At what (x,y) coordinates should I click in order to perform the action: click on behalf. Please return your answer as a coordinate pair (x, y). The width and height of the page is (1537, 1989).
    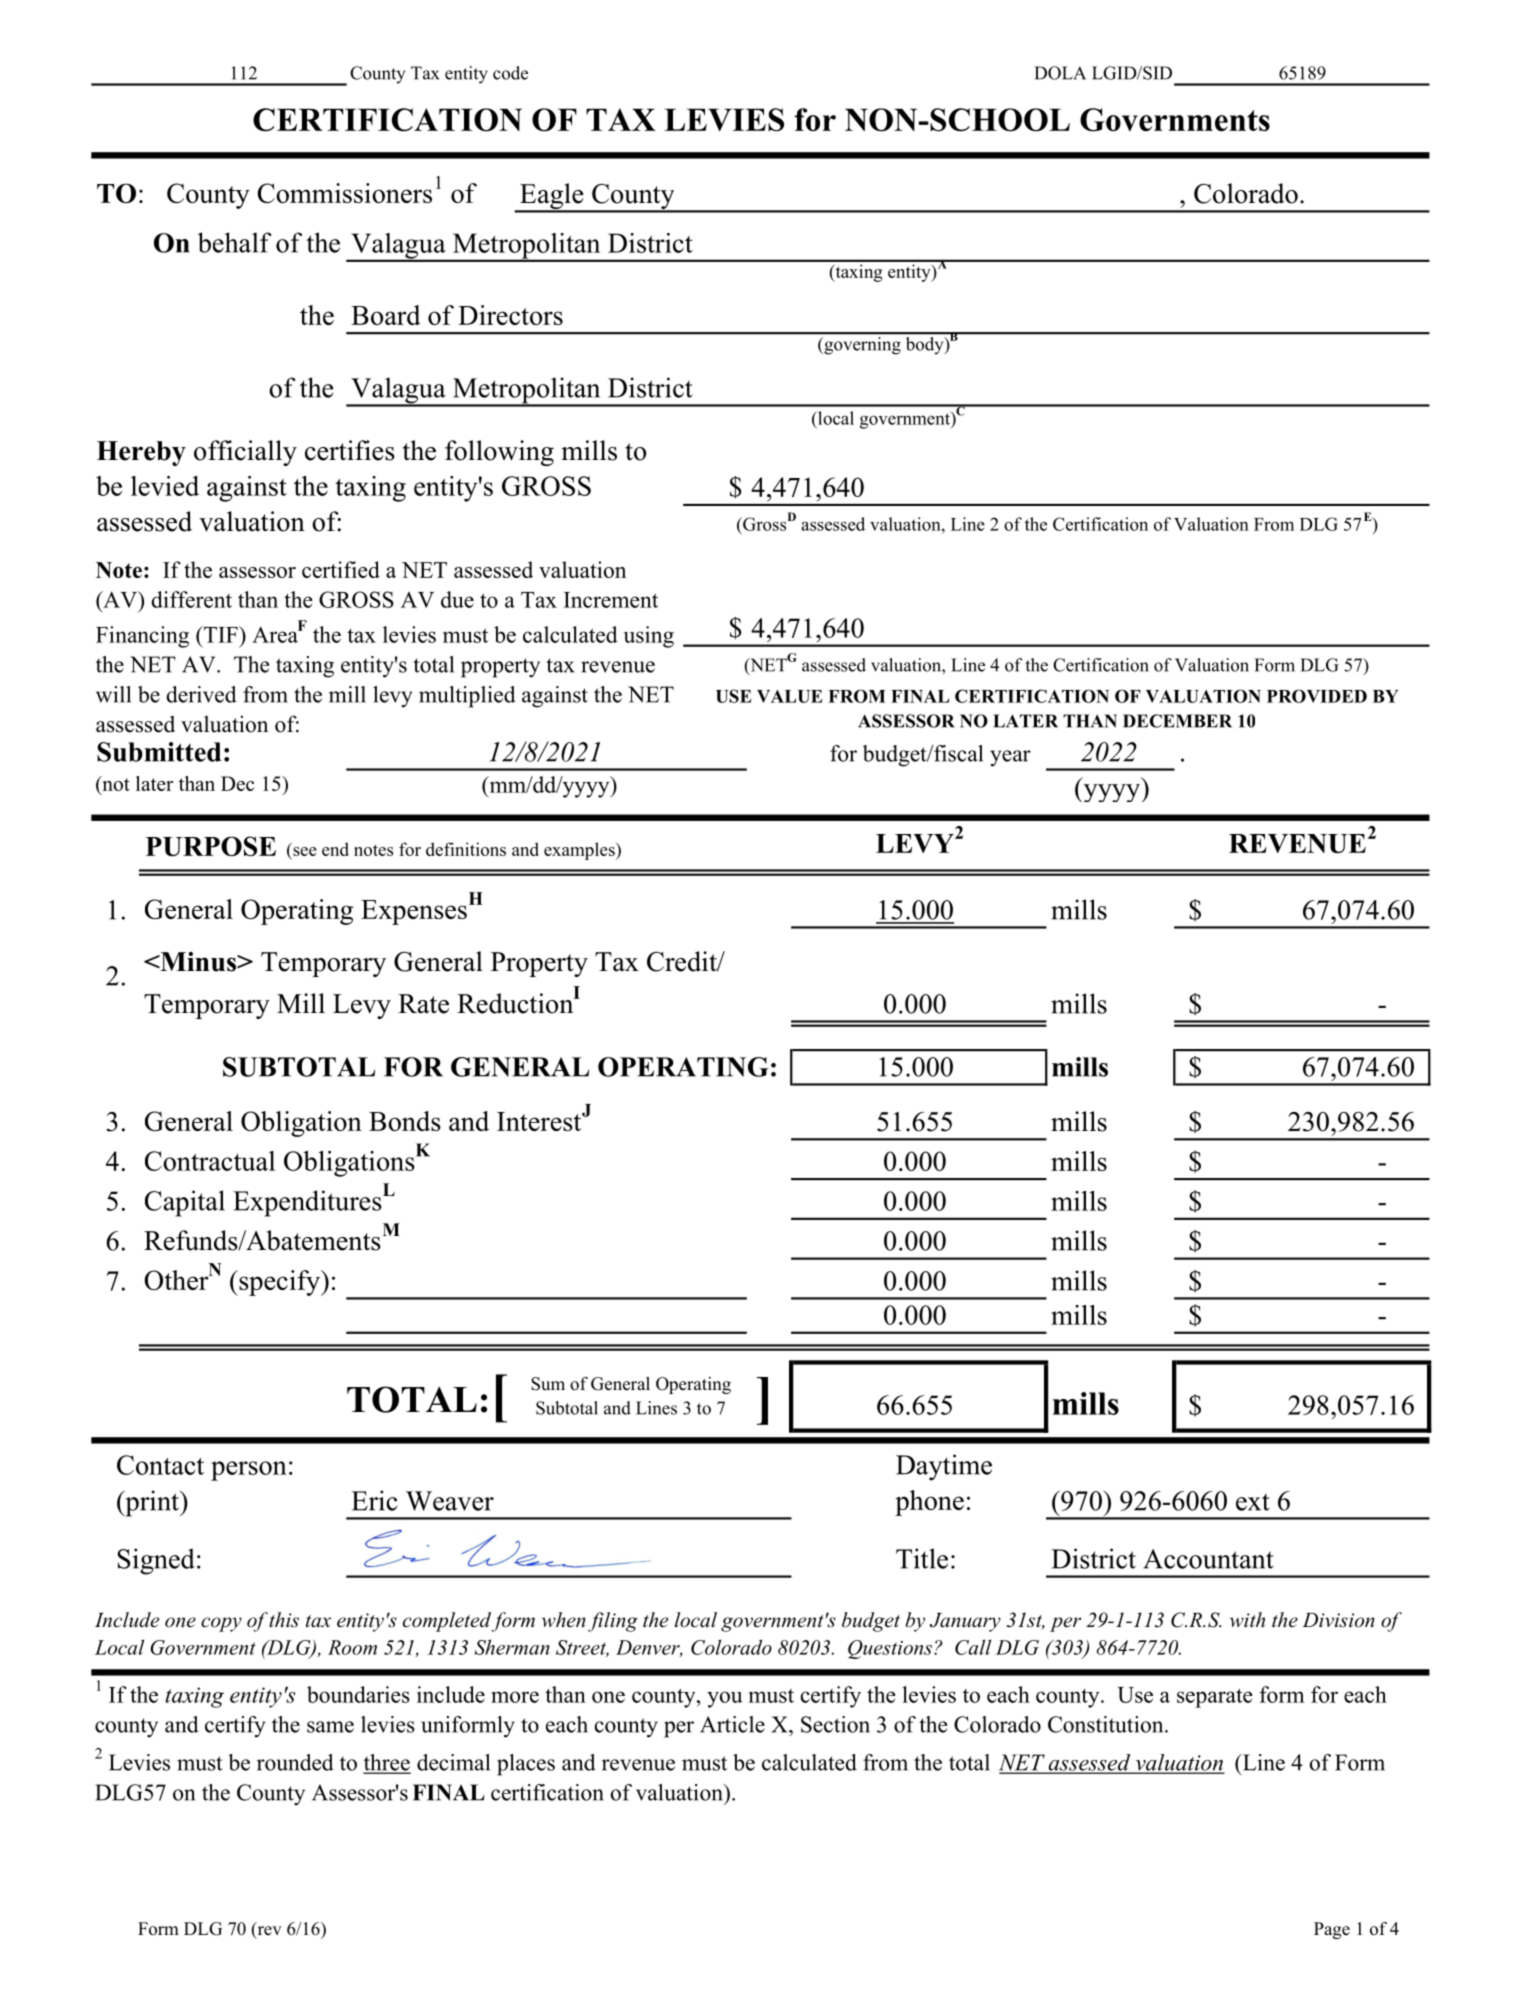
    Looking at the image, I should click on (234, 242).
